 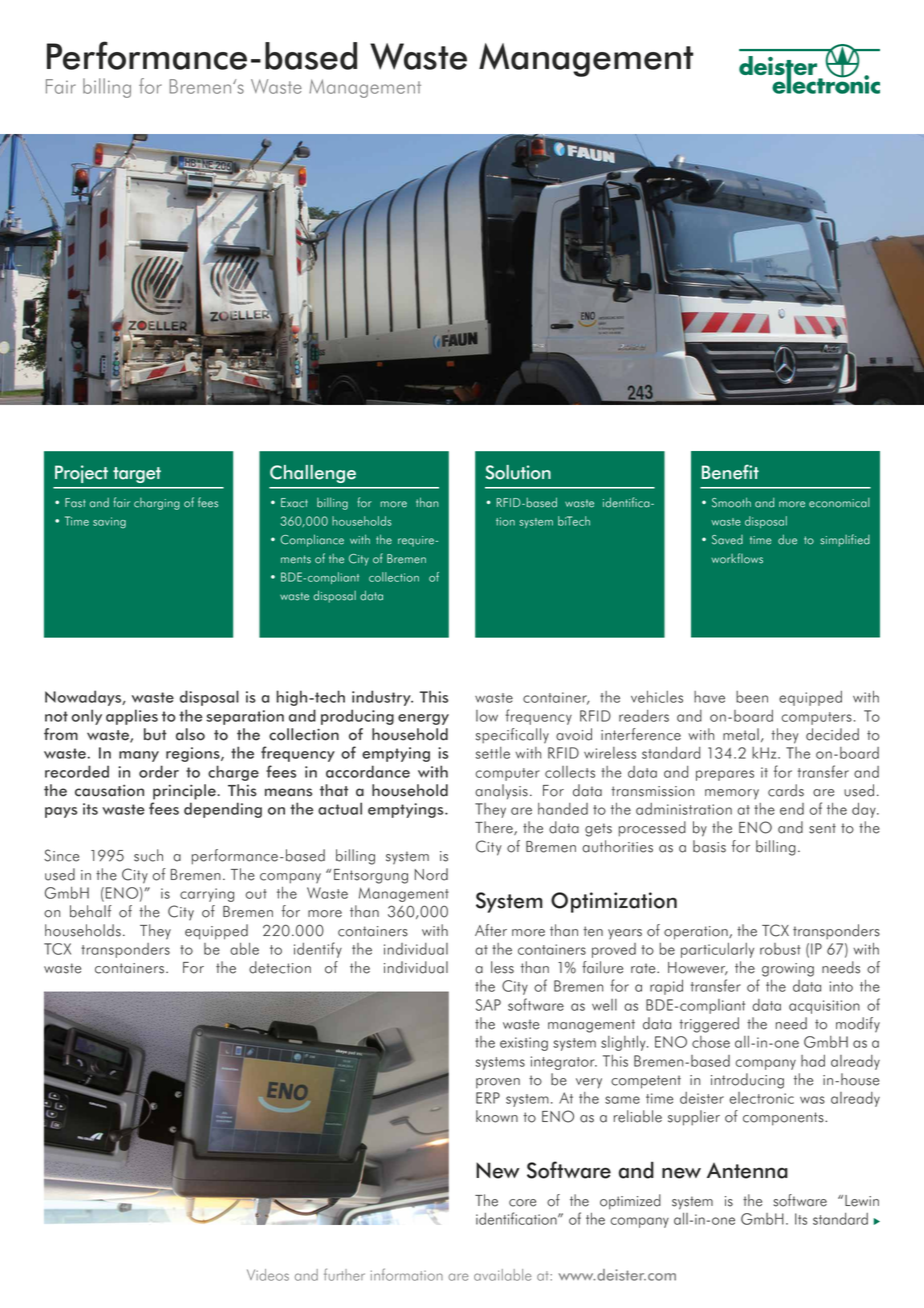 What do you see at coordinates (522, 1203) in the screenshot?
I see `core` at bounding box center [522, 1203].
